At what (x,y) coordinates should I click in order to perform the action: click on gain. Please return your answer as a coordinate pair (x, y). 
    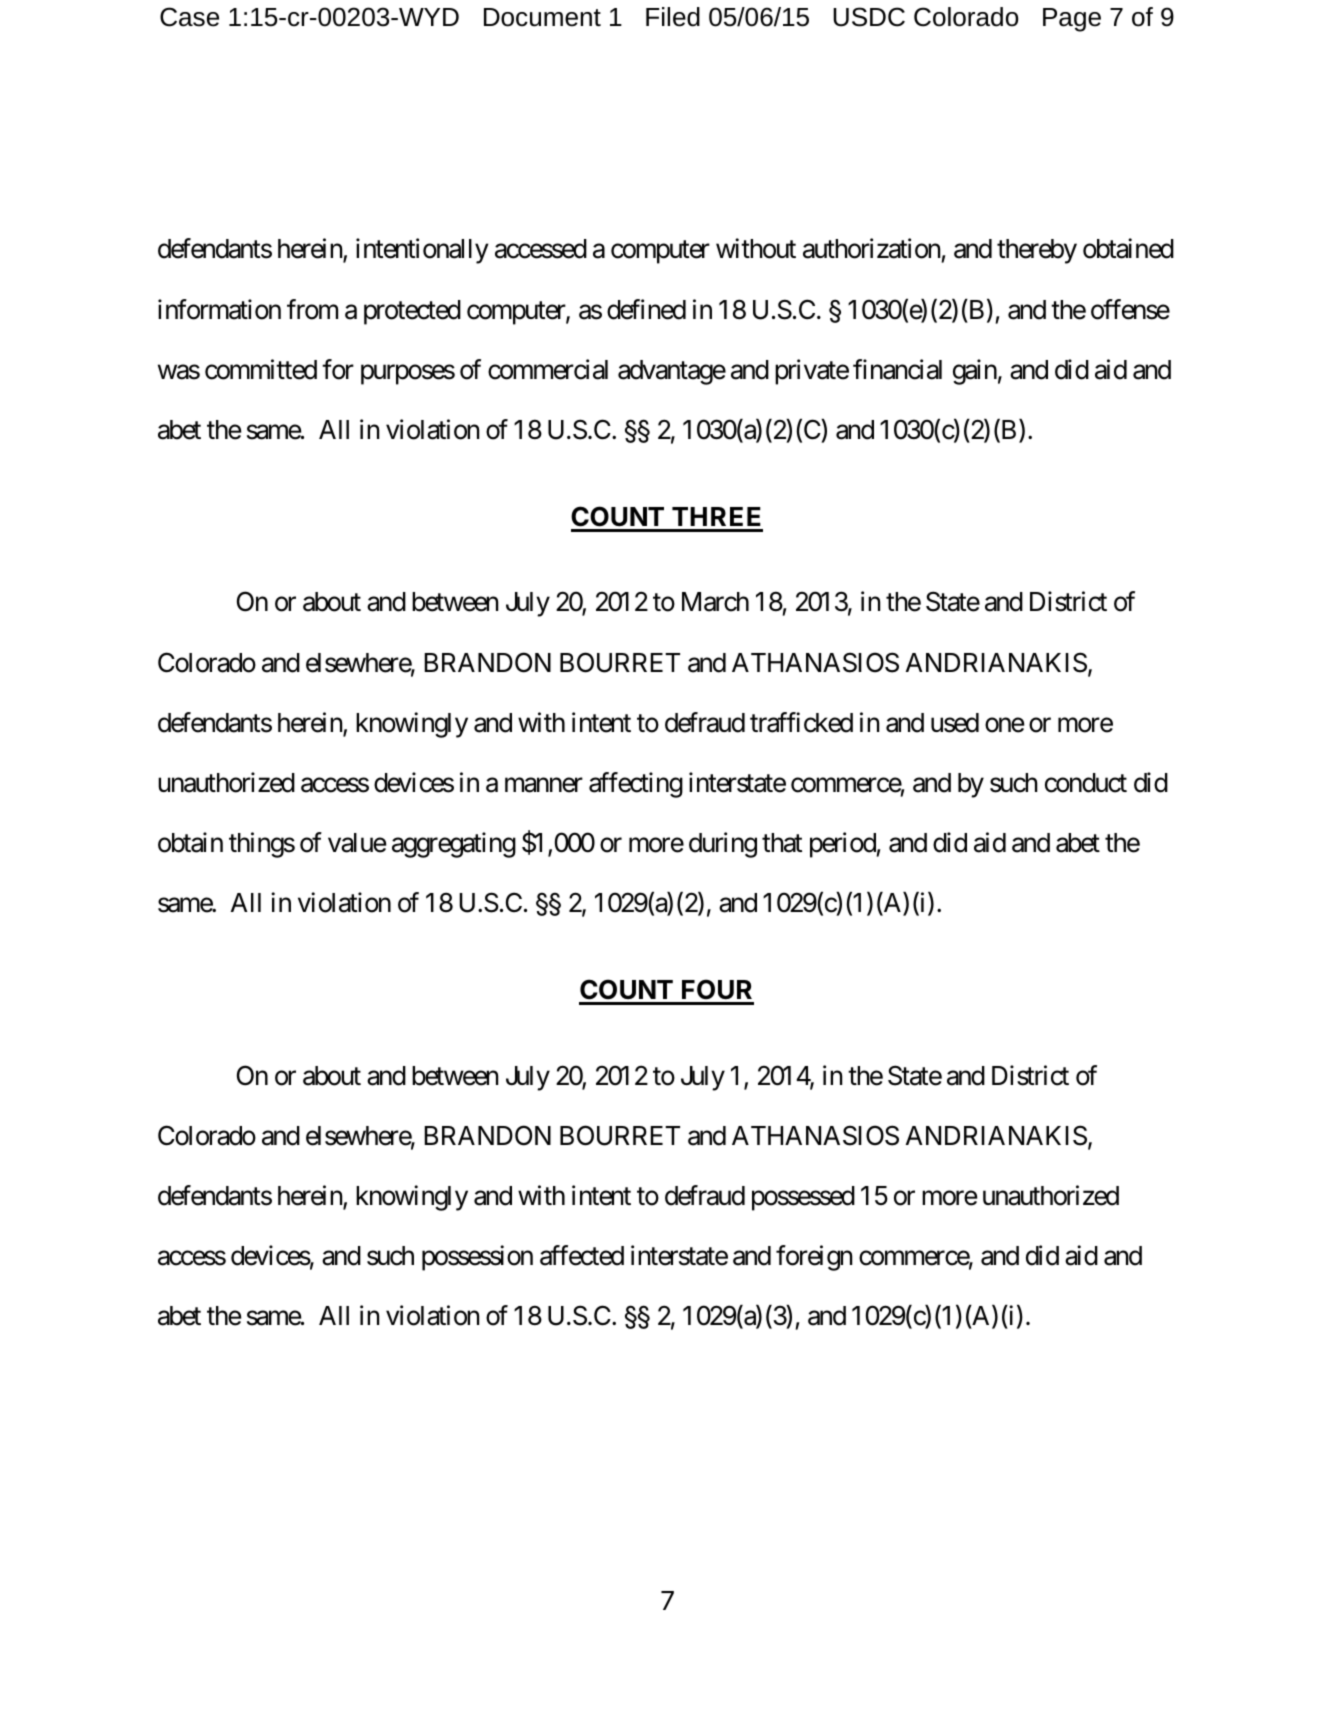
    Looking at the image, I should click on (975, 372).
